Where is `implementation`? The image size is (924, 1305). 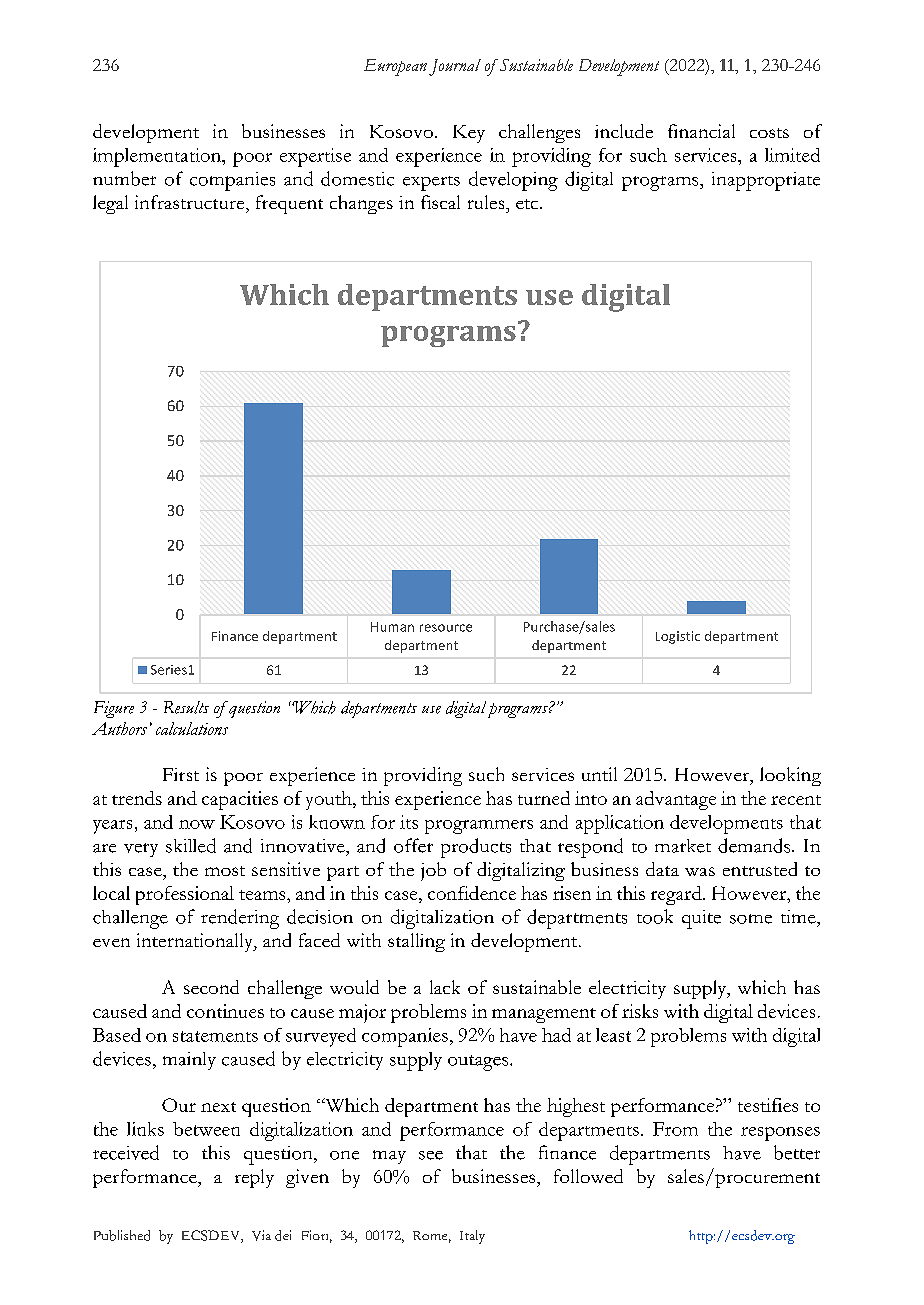
implementation is located at coordinates (158, 157).
